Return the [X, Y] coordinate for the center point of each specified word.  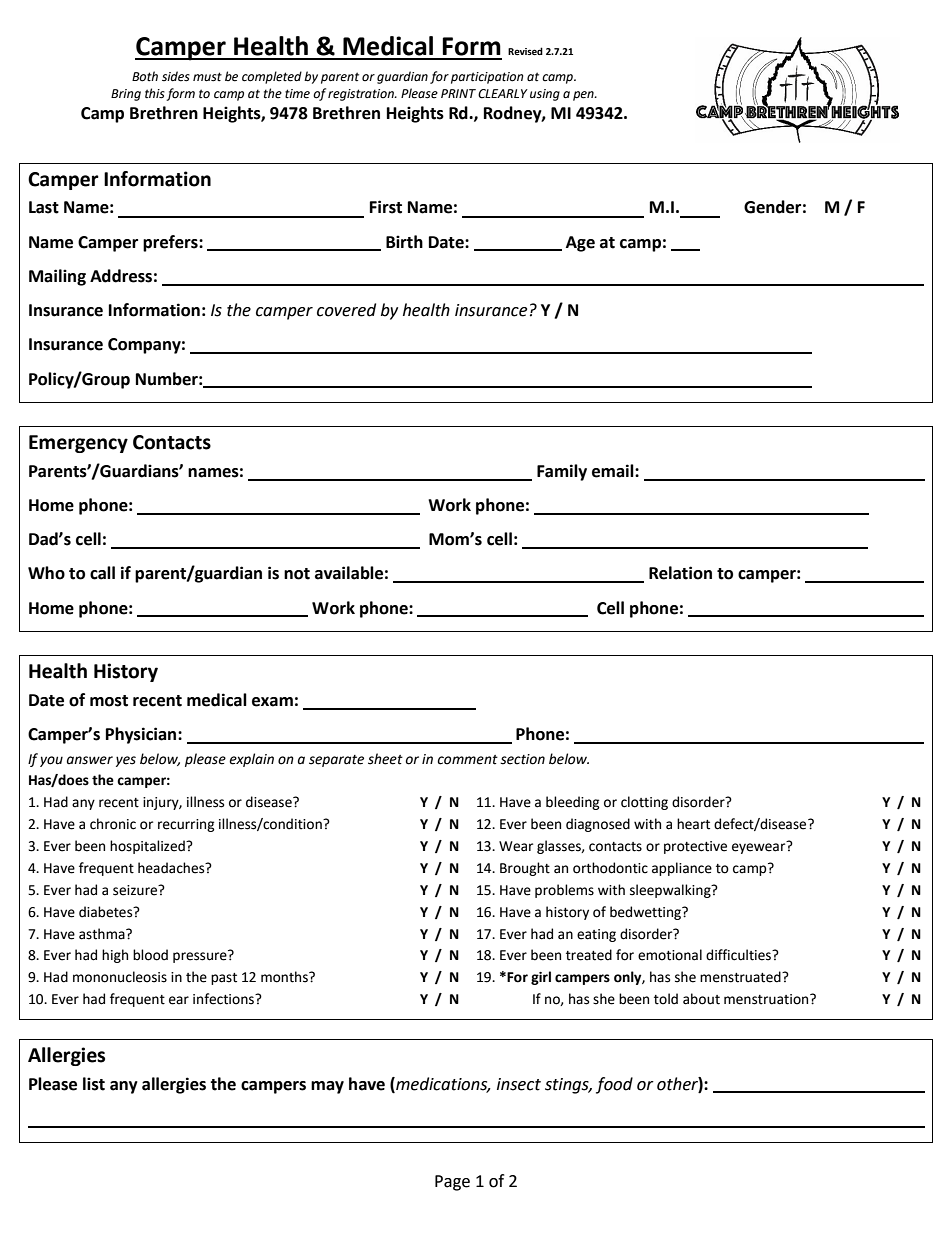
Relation [680, 573]
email [614, 471]
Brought [525, 869]
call [102, 573]
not [297, 574]
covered [346, 310]
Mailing [57, 277]
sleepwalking [671, 891]
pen [584, 96]
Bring [126, 95]
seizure [136, 890]
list [94, 1084]
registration [362, 95]
